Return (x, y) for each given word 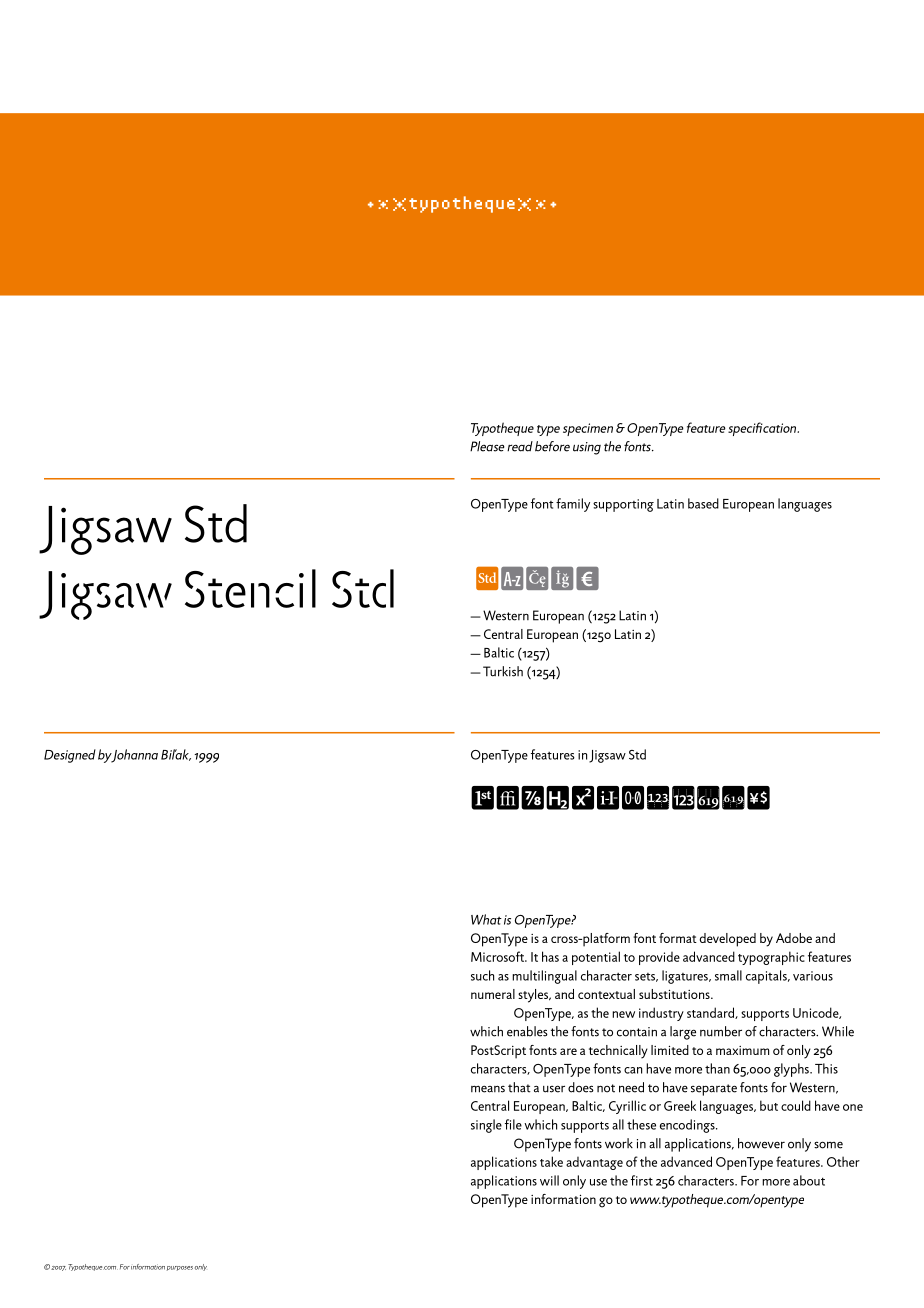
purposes (180, 1268)
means (488, 1089)
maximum (742, 1050)
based (703, 503)
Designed (70, 756)
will (549, 1180)
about (809, 1180)
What (486, 919)
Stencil (250, 588)
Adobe (794, 938)
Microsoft (499, 956)
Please (487, 446)
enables (527, 1031)
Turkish (503, 671)
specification (763, 429)
